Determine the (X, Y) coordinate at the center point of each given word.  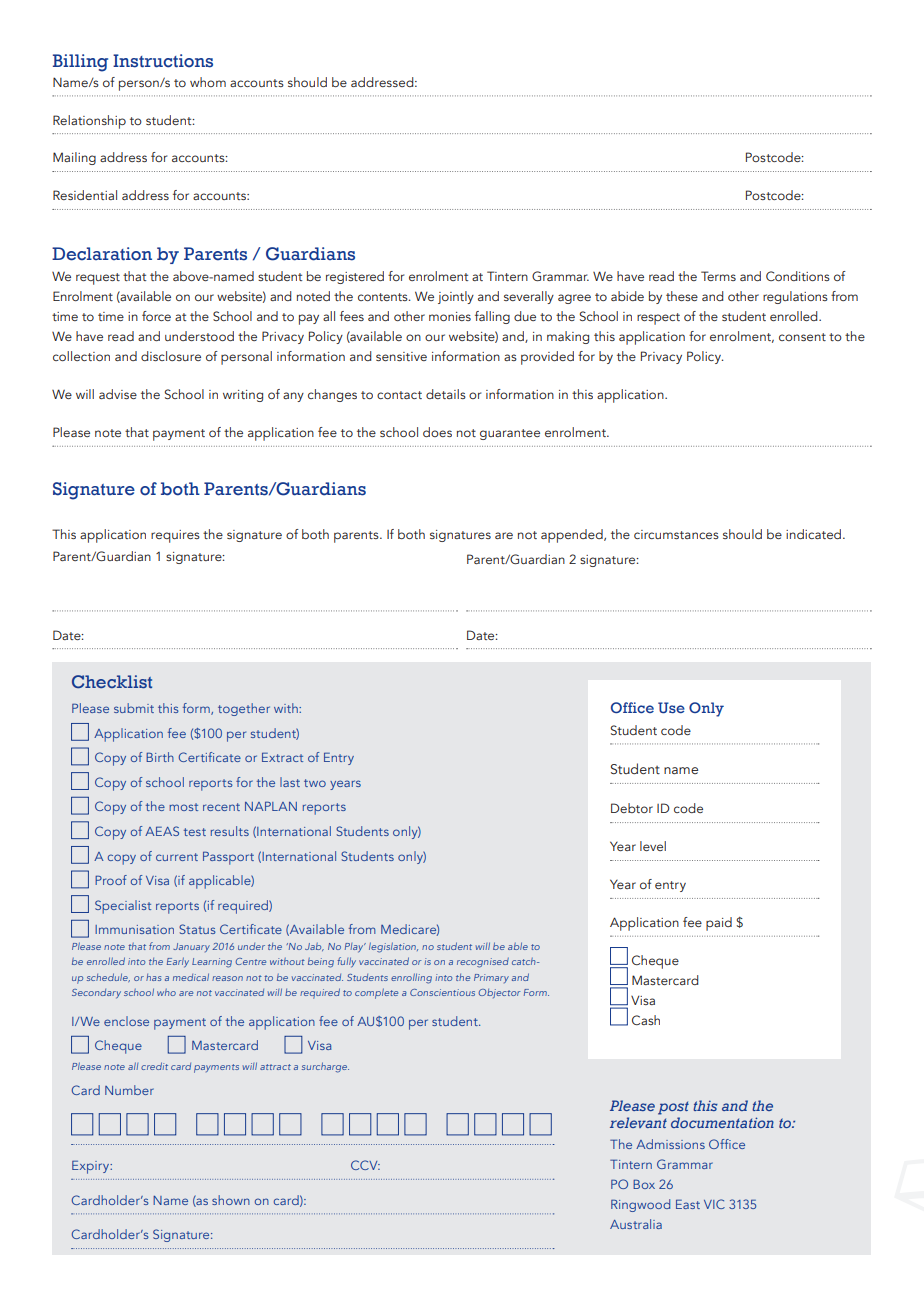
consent (802, 337)
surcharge (325, 1067)
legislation (393, 947)
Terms (718, 276)
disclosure (171, 356)
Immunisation (134, 929)
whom (208, 82)
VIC (714, 1204)
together (244, 709)
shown (231, 1200)
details (446, 394)
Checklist (112, 682)
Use (671, 707)
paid (719, 924)
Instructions (163, 61)
